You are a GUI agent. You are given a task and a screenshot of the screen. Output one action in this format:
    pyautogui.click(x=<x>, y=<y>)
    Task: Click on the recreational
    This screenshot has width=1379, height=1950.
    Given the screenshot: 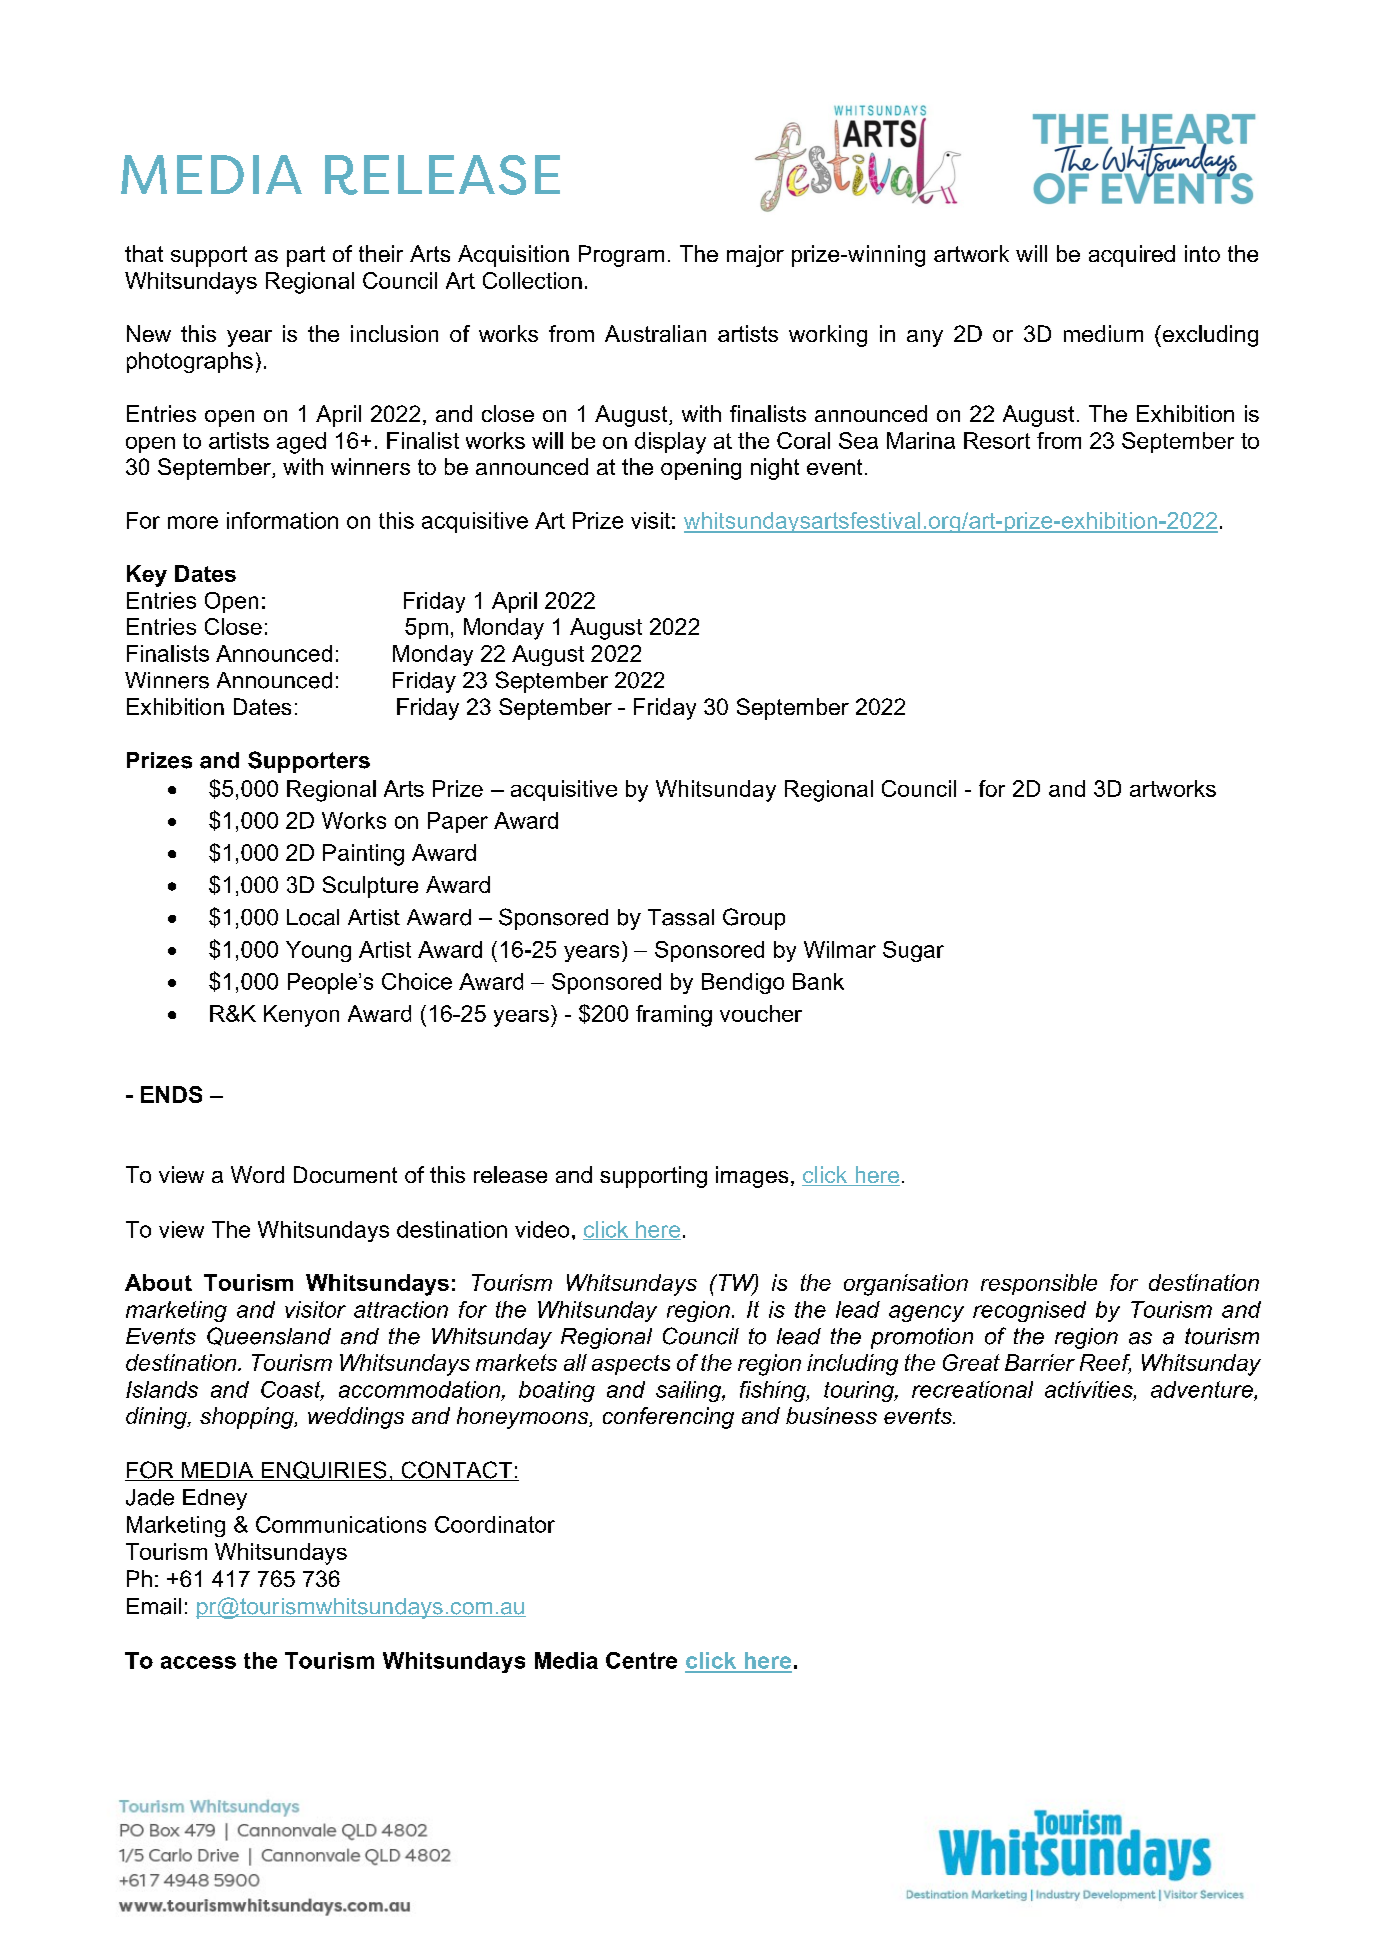 What is the action you would take?
    pyautogui.click(x=972, y=1389)
